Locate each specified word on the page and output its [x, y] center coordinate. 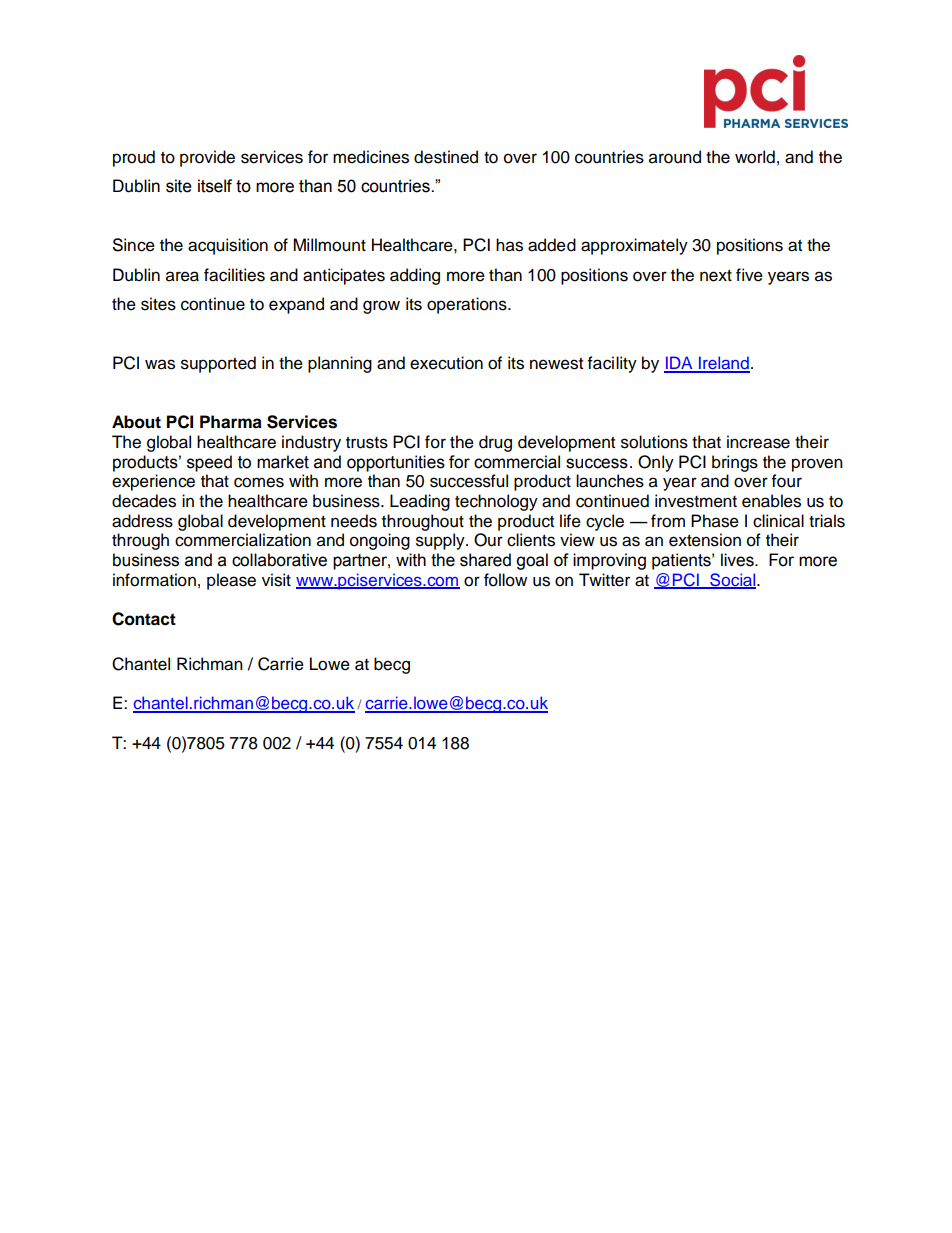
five [749, 275]
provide [207, 158]
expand [296, 305]
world [755, 157]
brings [735, 463]
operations [468, 305]
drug [495, 443]
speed [209, 463]
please [231, 581]
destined [446, 157]
